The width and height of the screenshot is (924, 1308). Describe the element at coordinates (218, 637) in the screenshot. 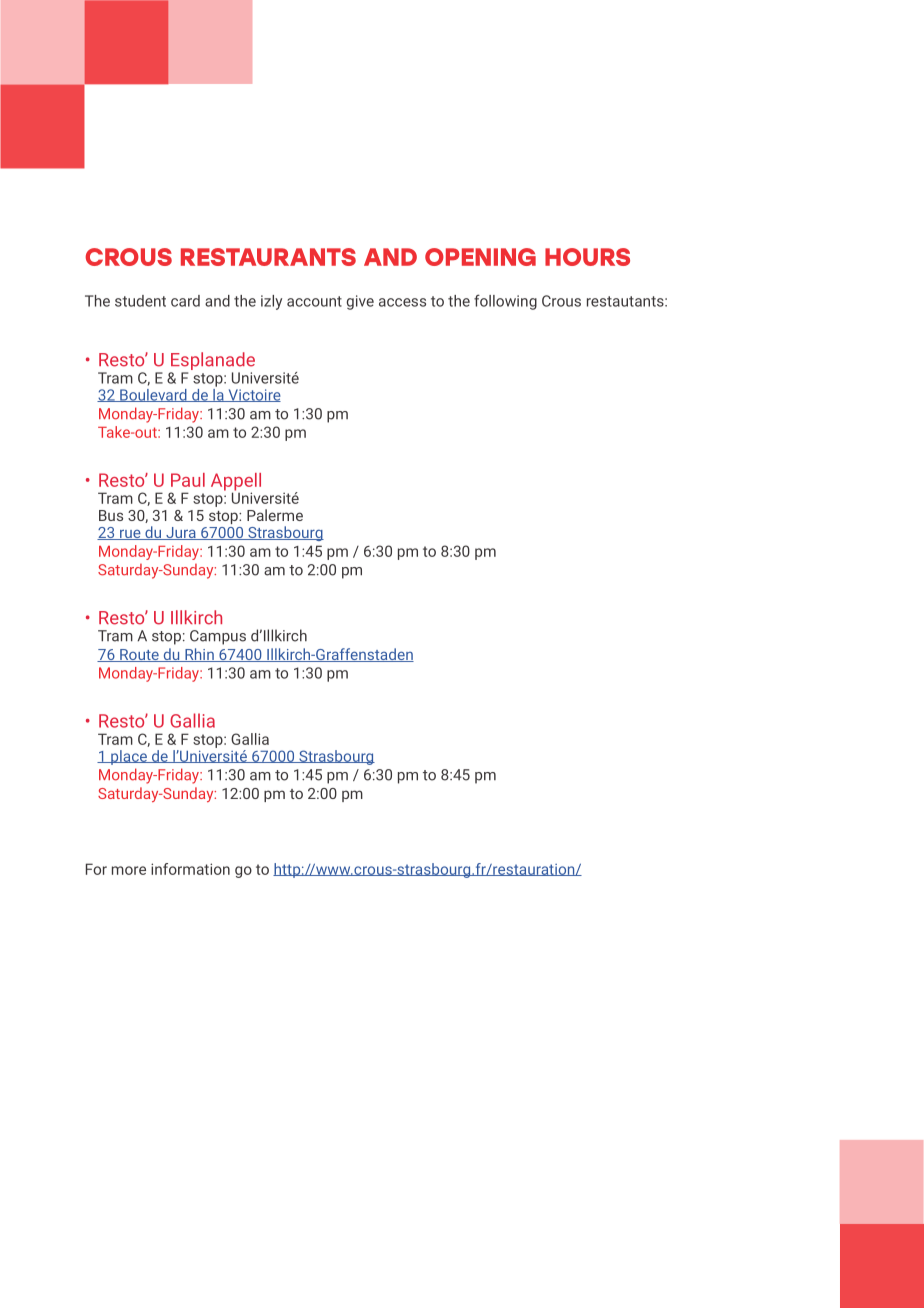

I see `Campus` at that location.
